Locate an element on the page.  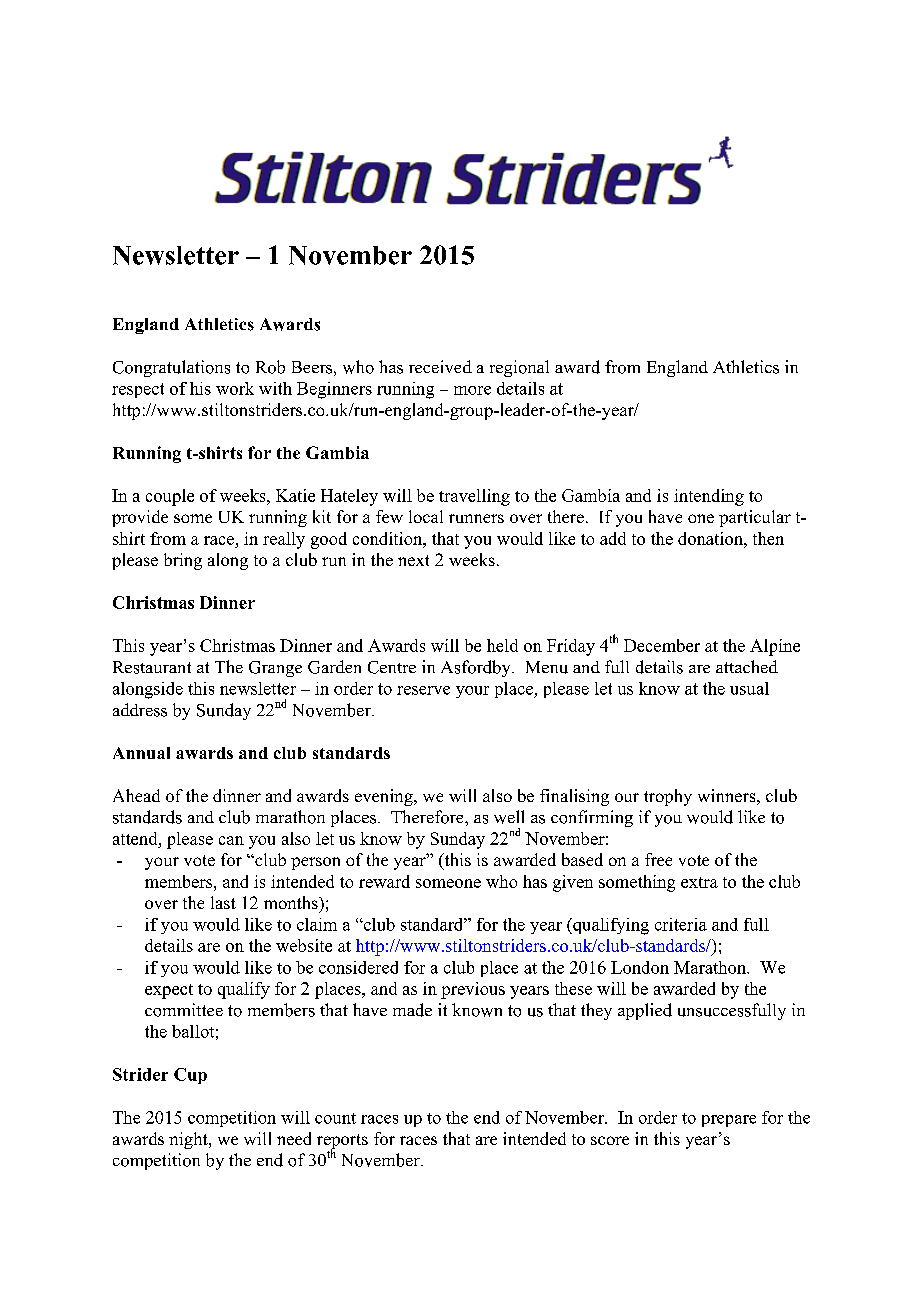
night is located at coordinates (189, 1140).
